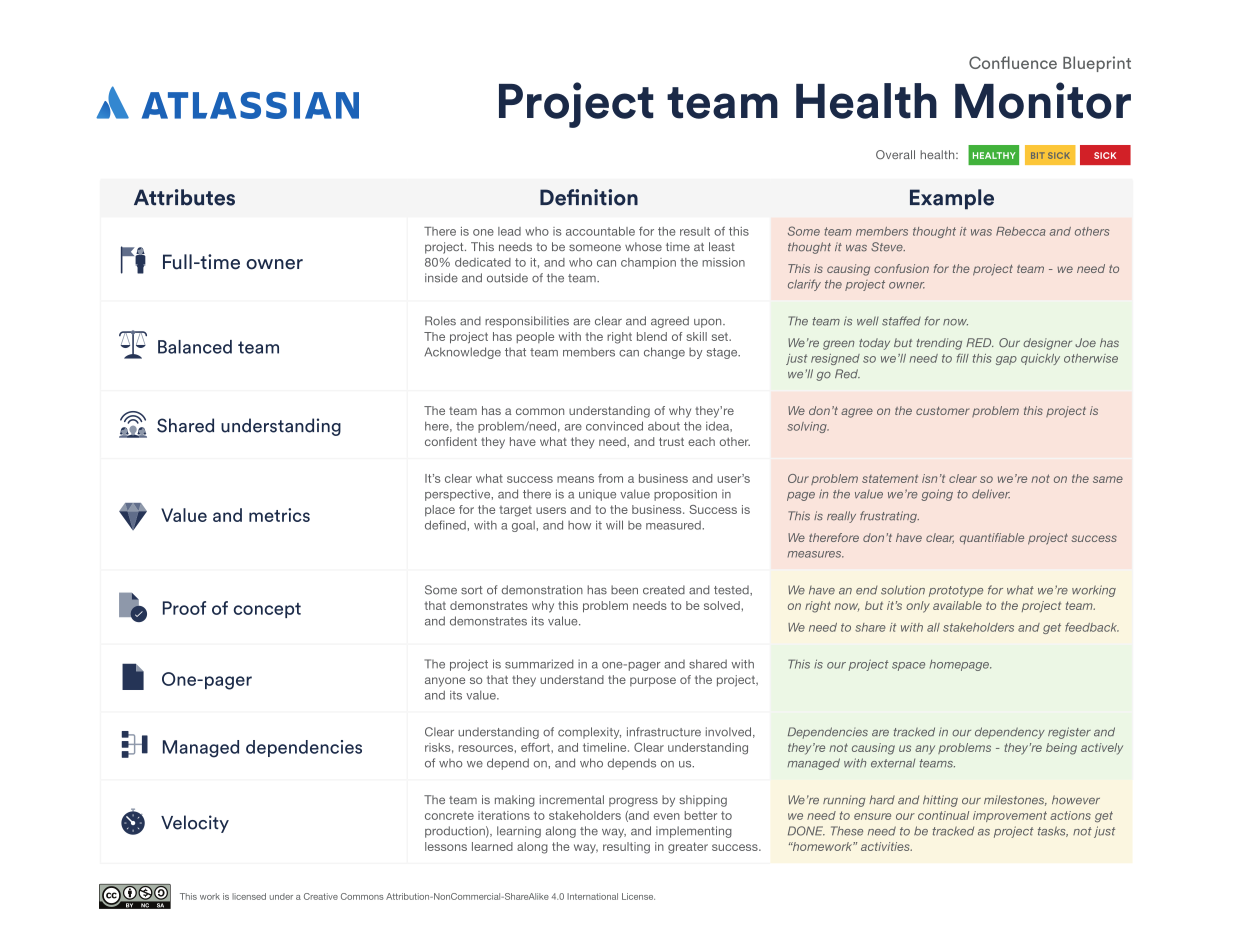  What do you see at coordinates (1053, 831) in the screenshot?
I see `tasks` at bounding box center [1053, 831].
